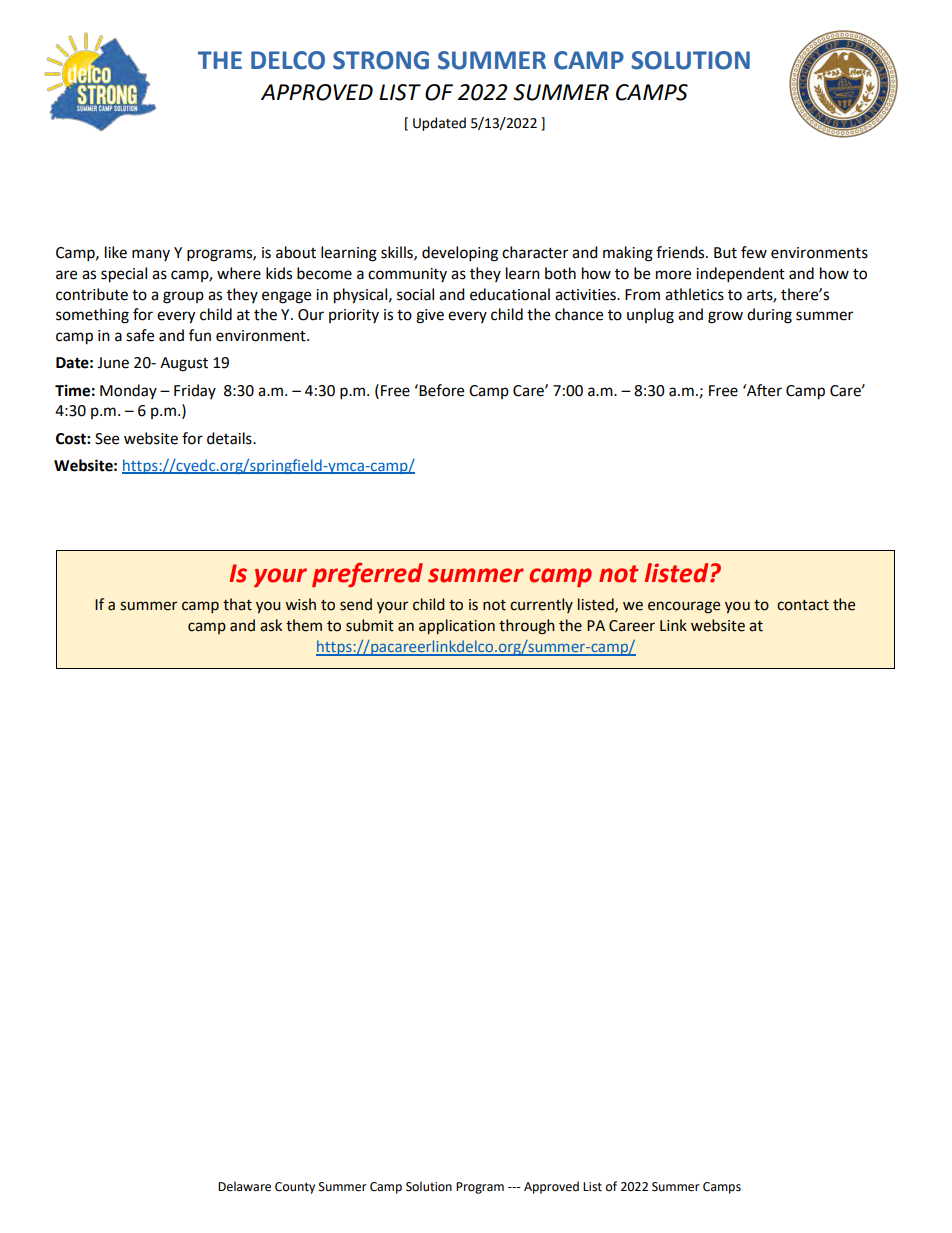  Describe the element at coordinates (441, 390) in the screenshot. I see `Before` at that location.
